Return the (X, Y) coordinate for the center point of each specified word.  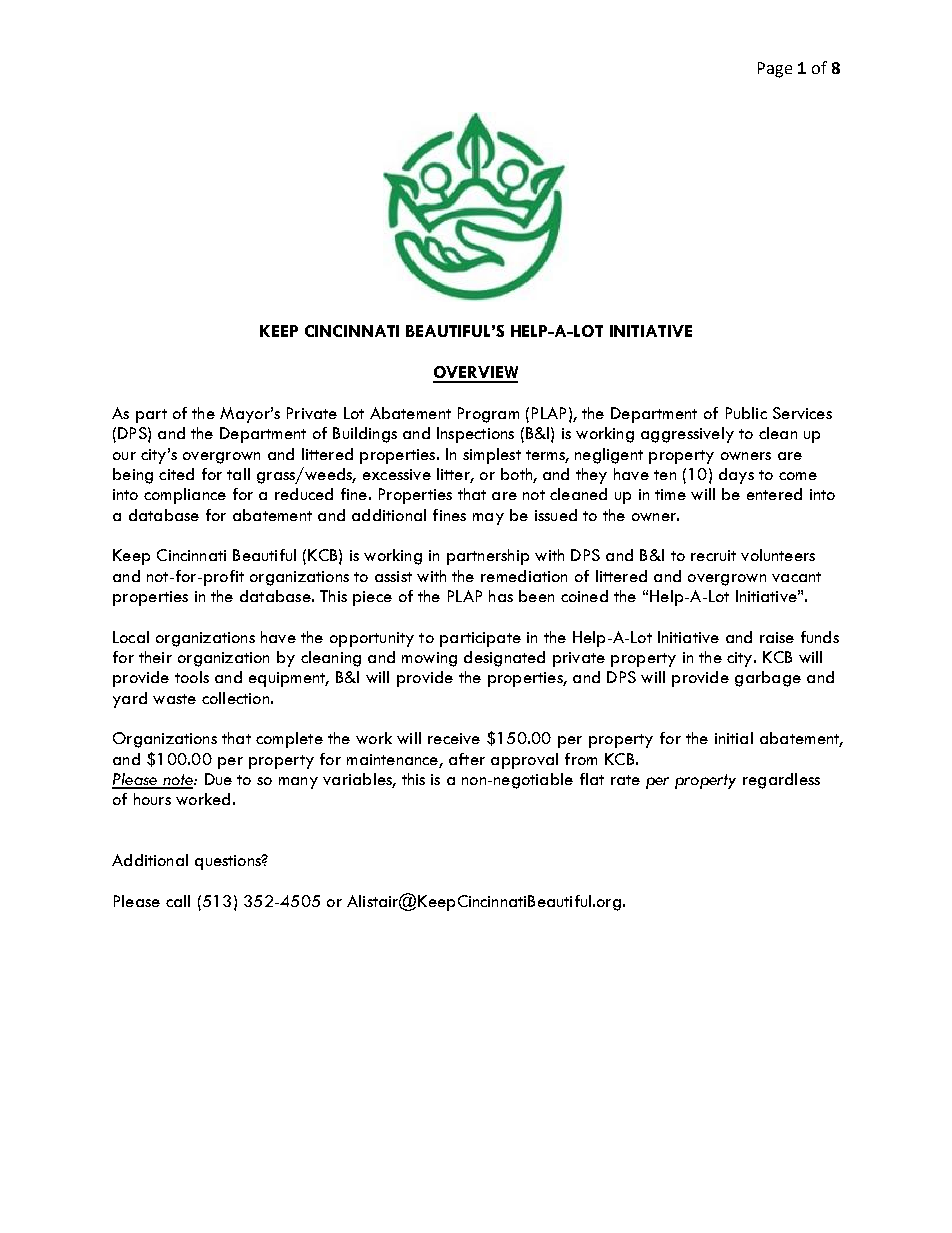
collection (235, 698)
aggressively (687, 435)
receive (454, 738)
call (178, 901)
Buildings (365, 435)
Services (802, 413)
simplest (492, 456)
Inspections (475, 435)
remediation (524, 576)
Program (488, 415)
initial (734, 738)
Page (775, 70)
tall (238, 474)
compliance (185, 496)
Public (746, 413)
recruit (713, 555)
